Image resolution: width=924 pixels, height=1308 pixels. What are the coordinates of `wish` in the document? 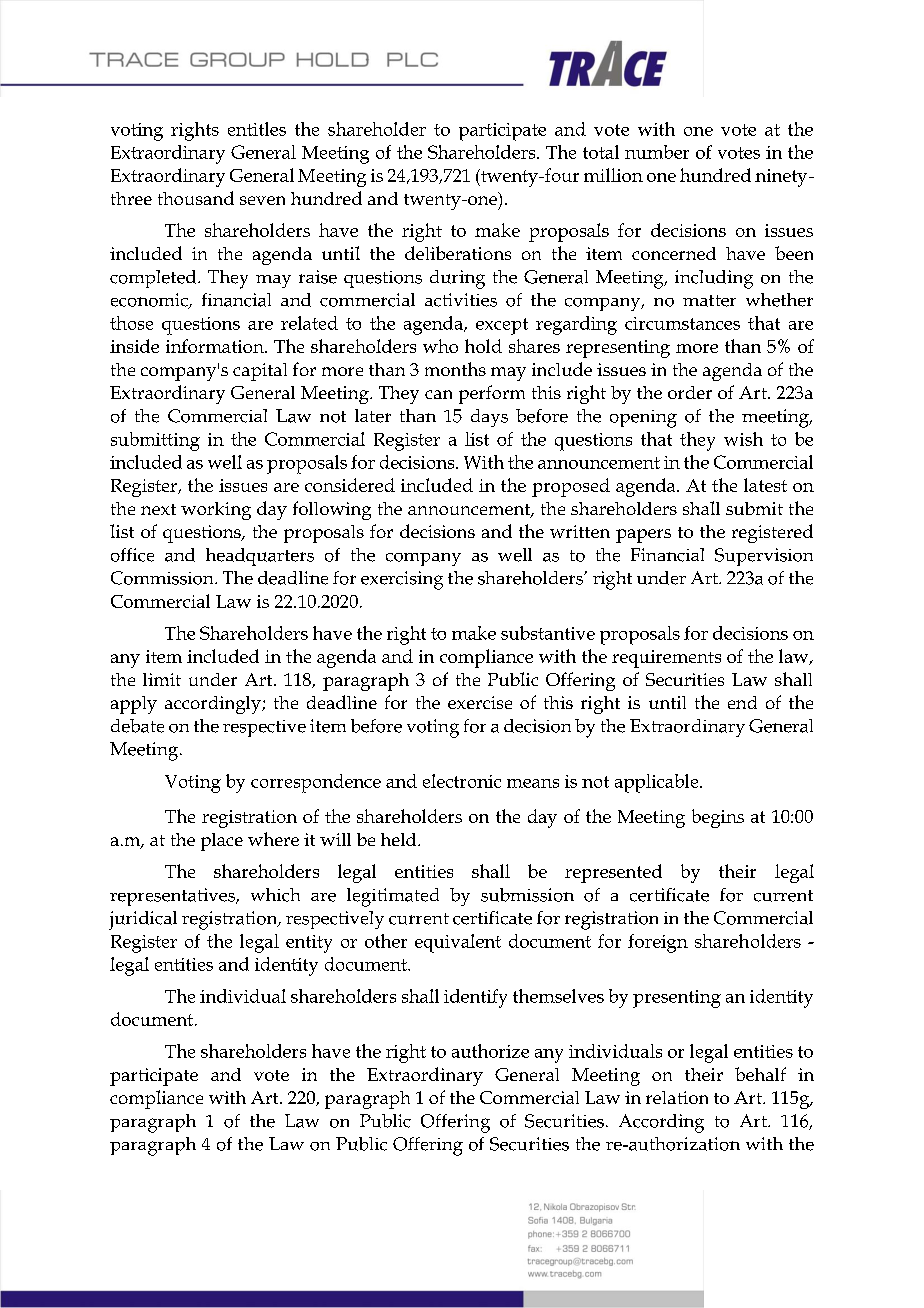 It's located at (743, 439).
